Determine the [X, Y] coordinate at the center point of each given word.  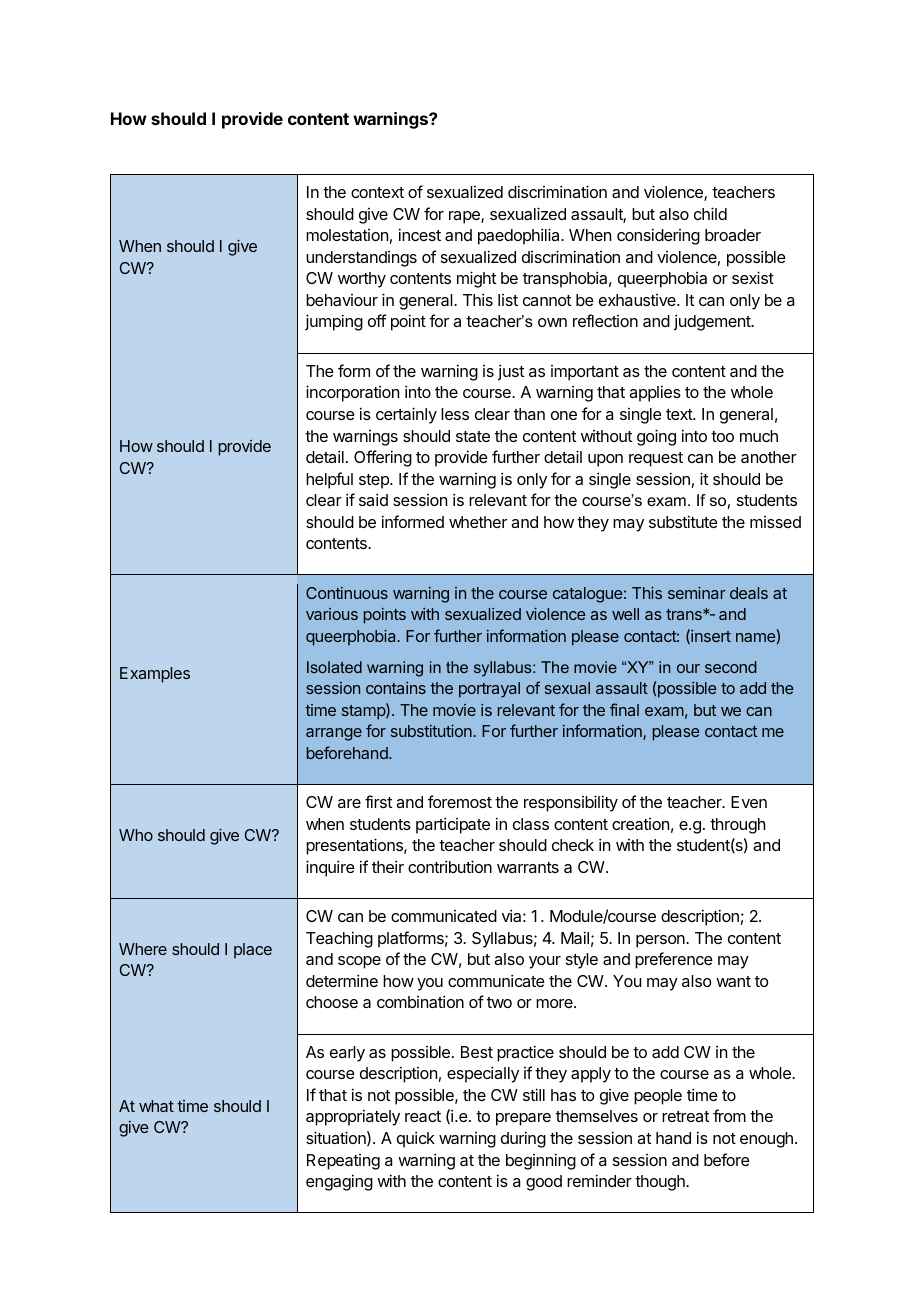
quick [416, 1139]
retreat [685, 1116]
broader [733, 235]
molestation [347, 235]
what [156, 1106]
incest [420, 234]
